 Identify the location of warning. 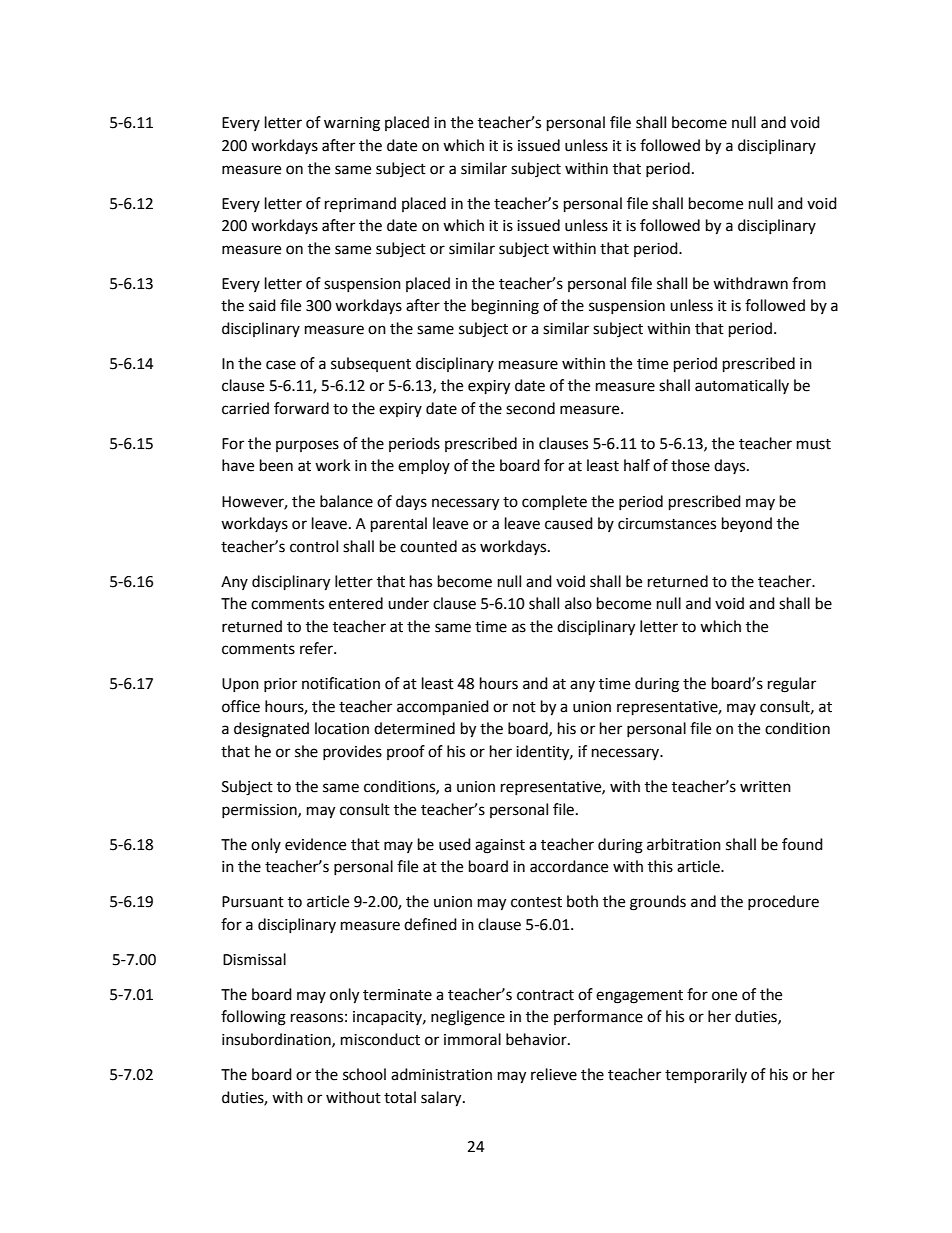
(352, 124).
